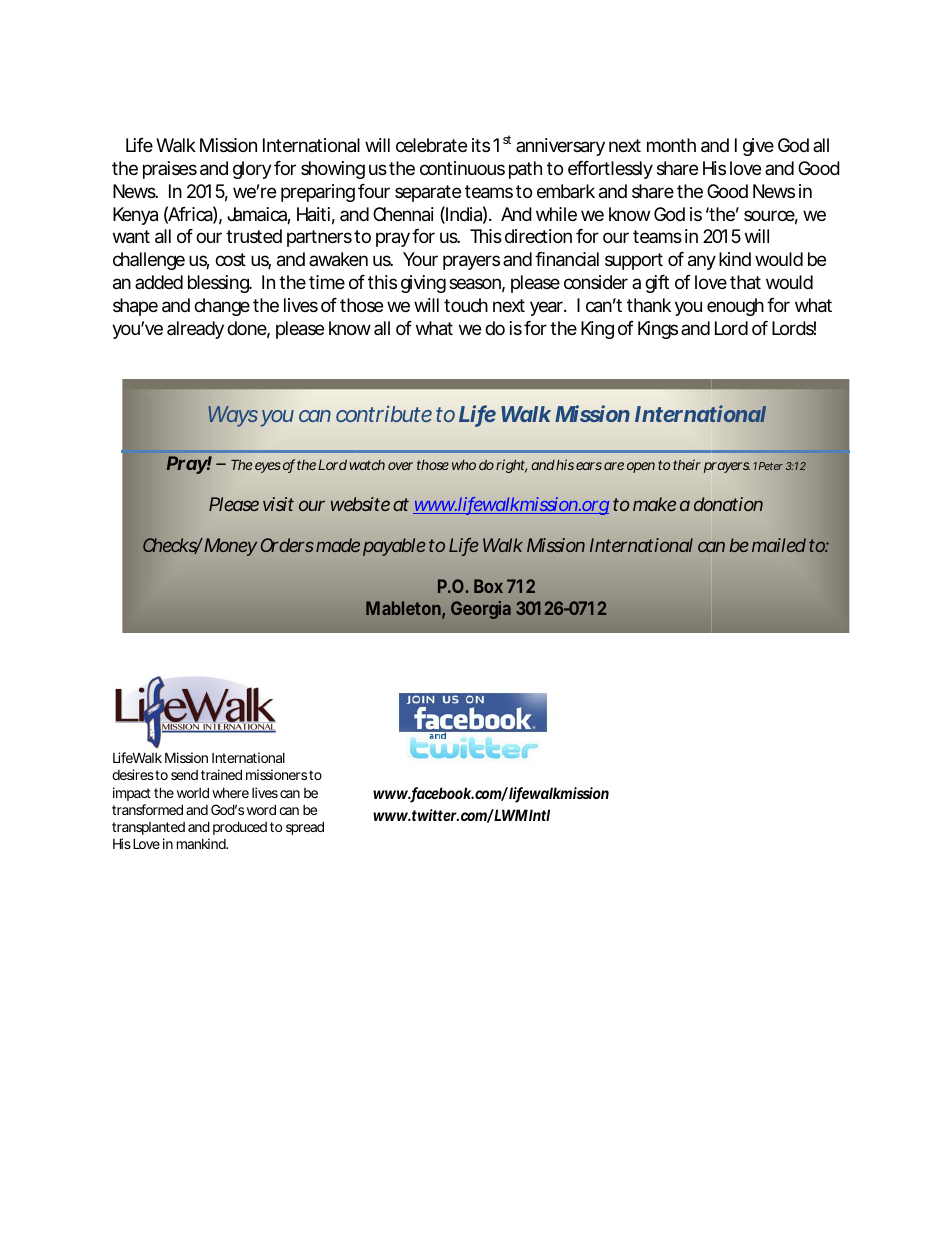 Image resolution: width=952 pixels, height=1233 pixels. What do you see at coordinates (305, 828) in the document?
I see `spread` at bounding box center [305, 828].
